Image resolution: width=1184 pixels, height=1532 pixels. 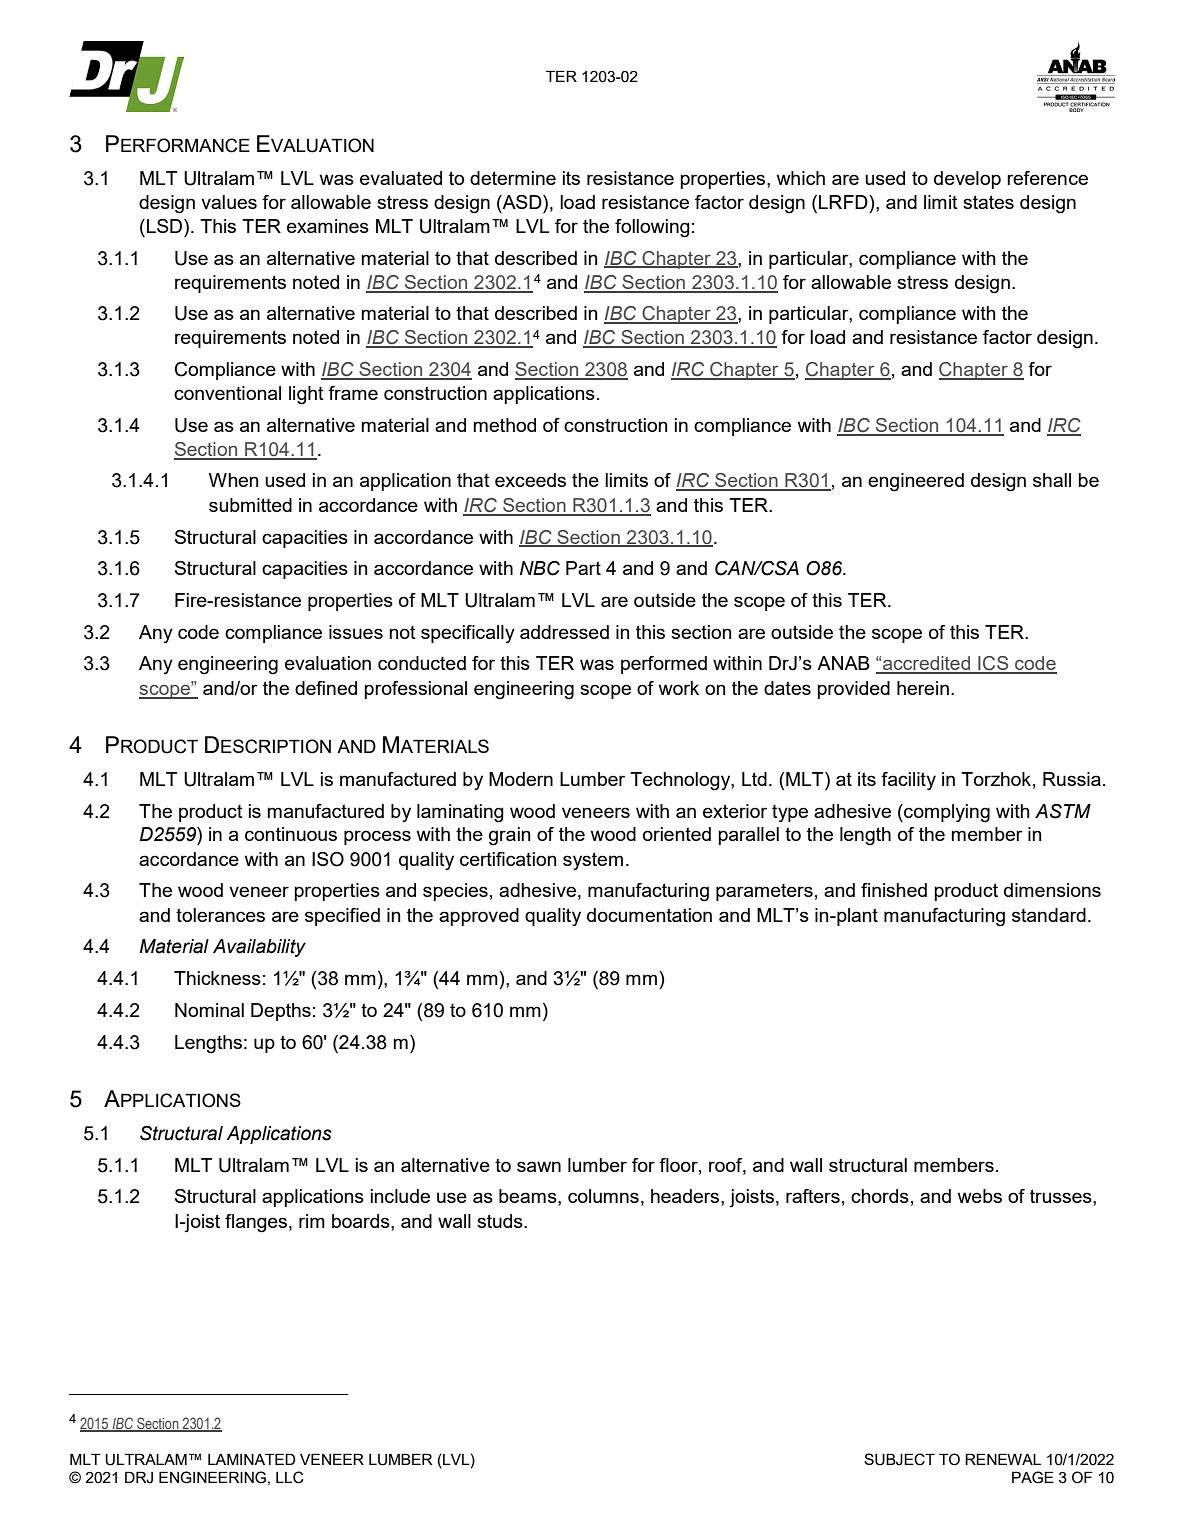 I want to click on SUBJECT, so click(x=899, y=1459).
